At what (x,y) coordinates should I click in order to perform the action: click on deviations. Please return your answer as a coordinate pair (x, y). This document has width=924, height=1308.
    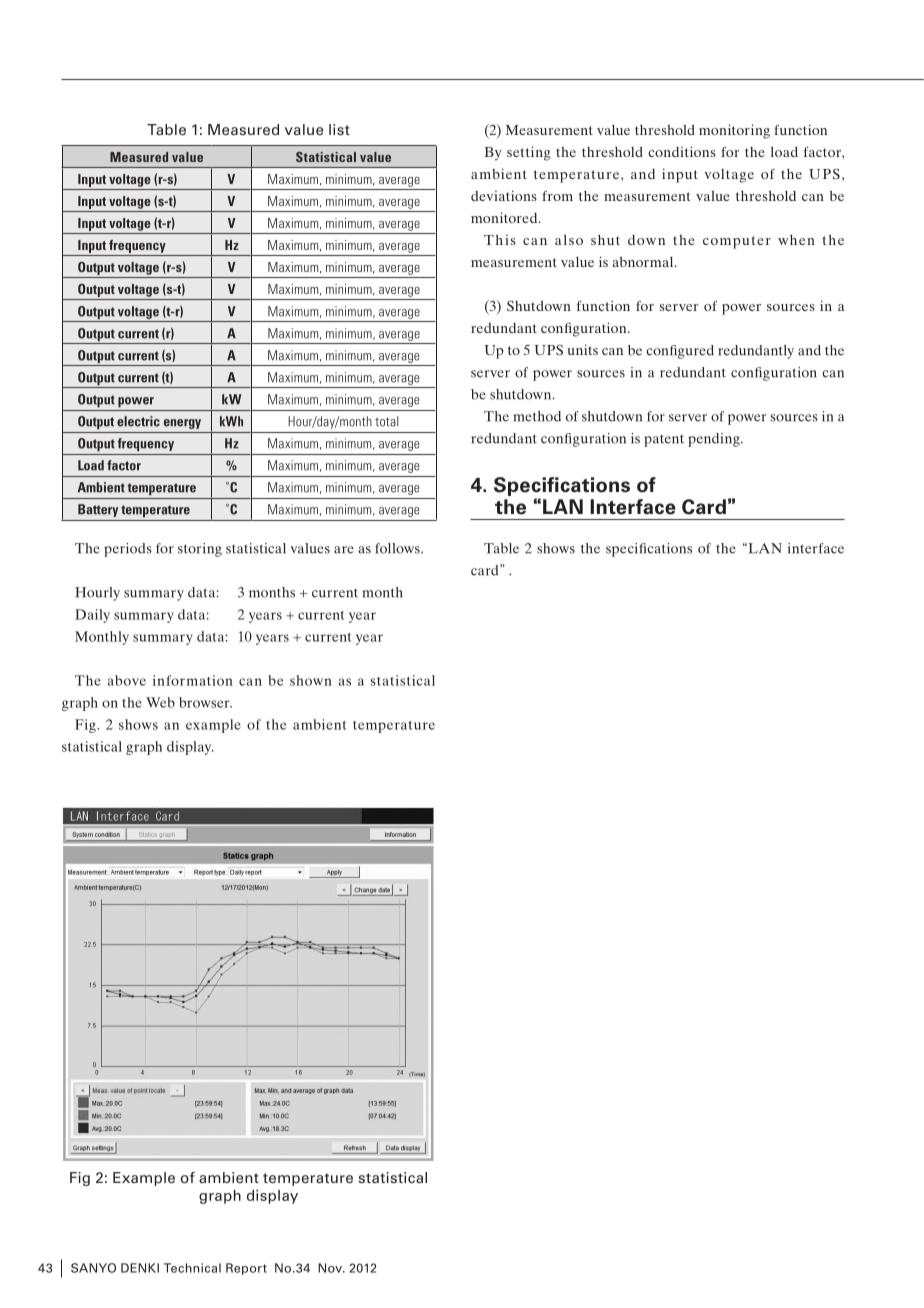
    Looking at the image, I should click on (504, 195).
